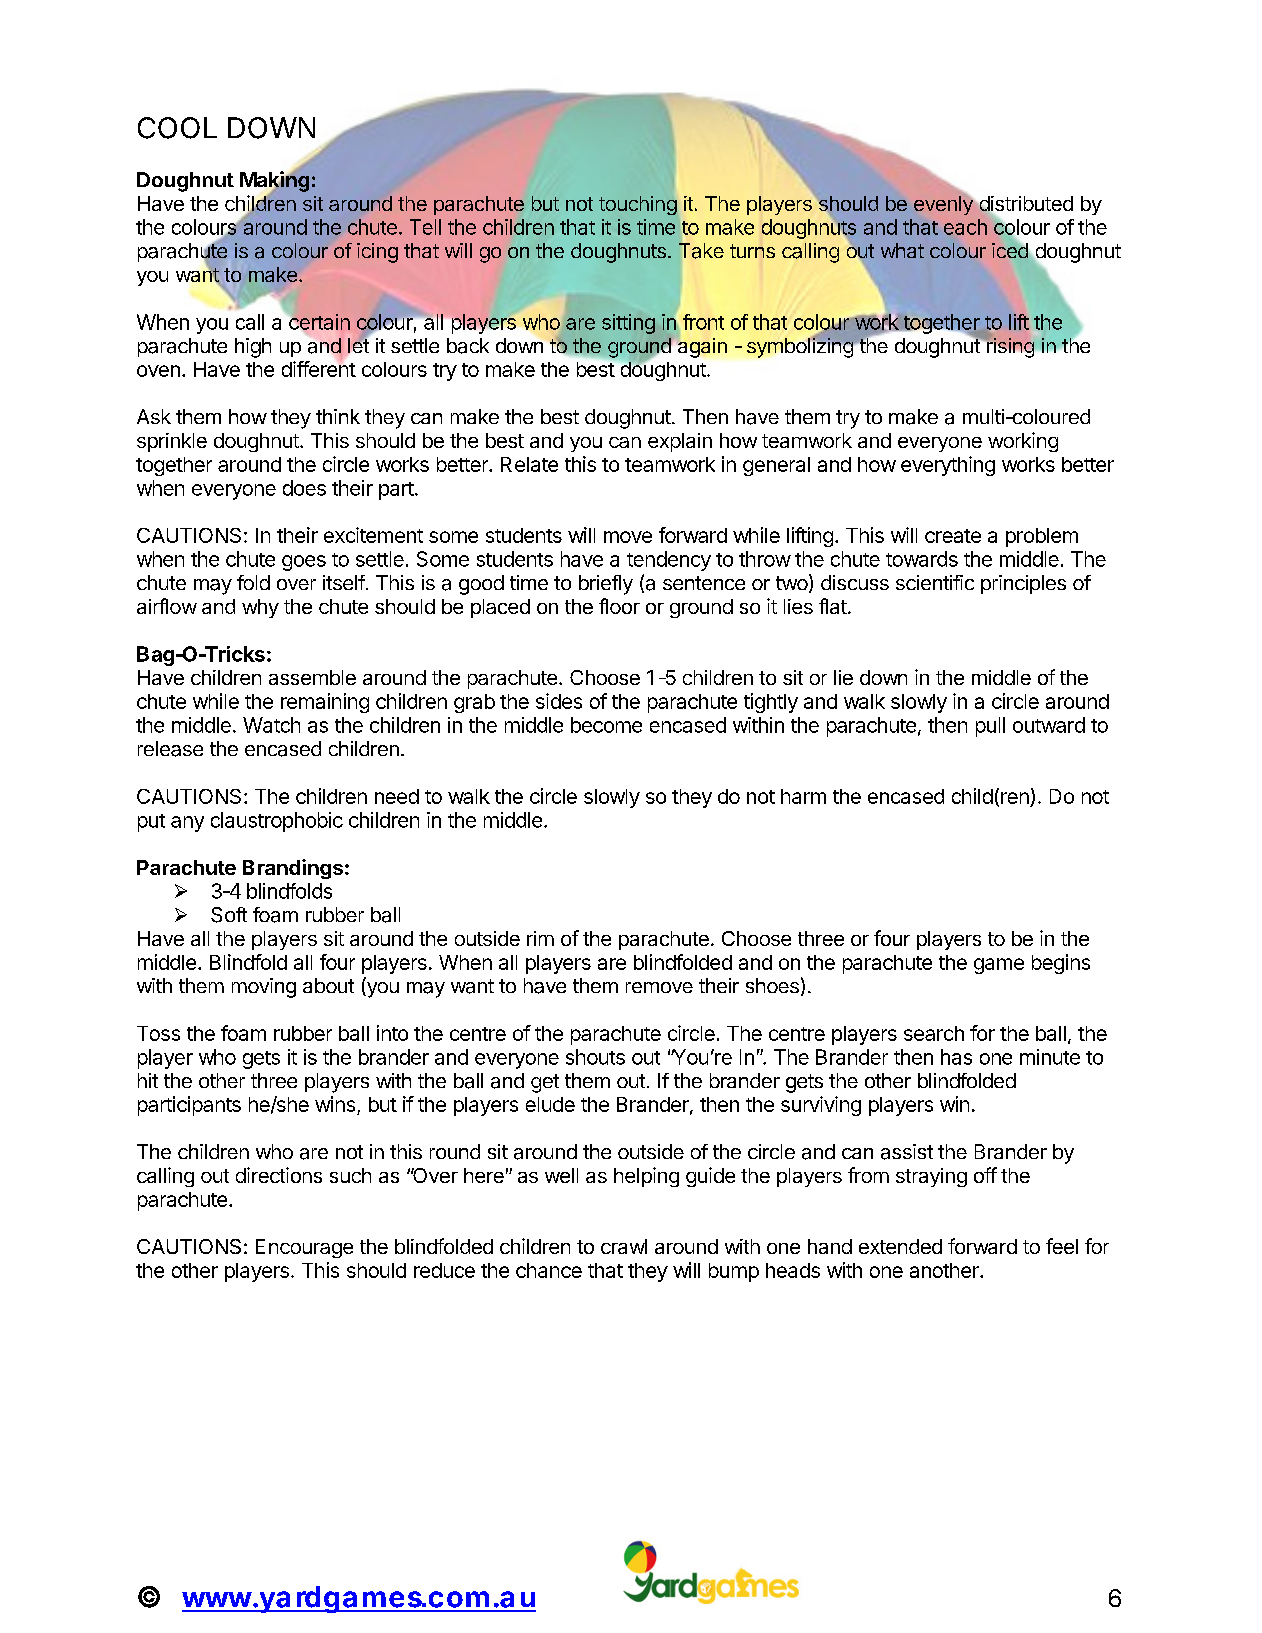  Describe the element at coordinates (624, 1246) in the screenshot. I see `crawl` at that location.
